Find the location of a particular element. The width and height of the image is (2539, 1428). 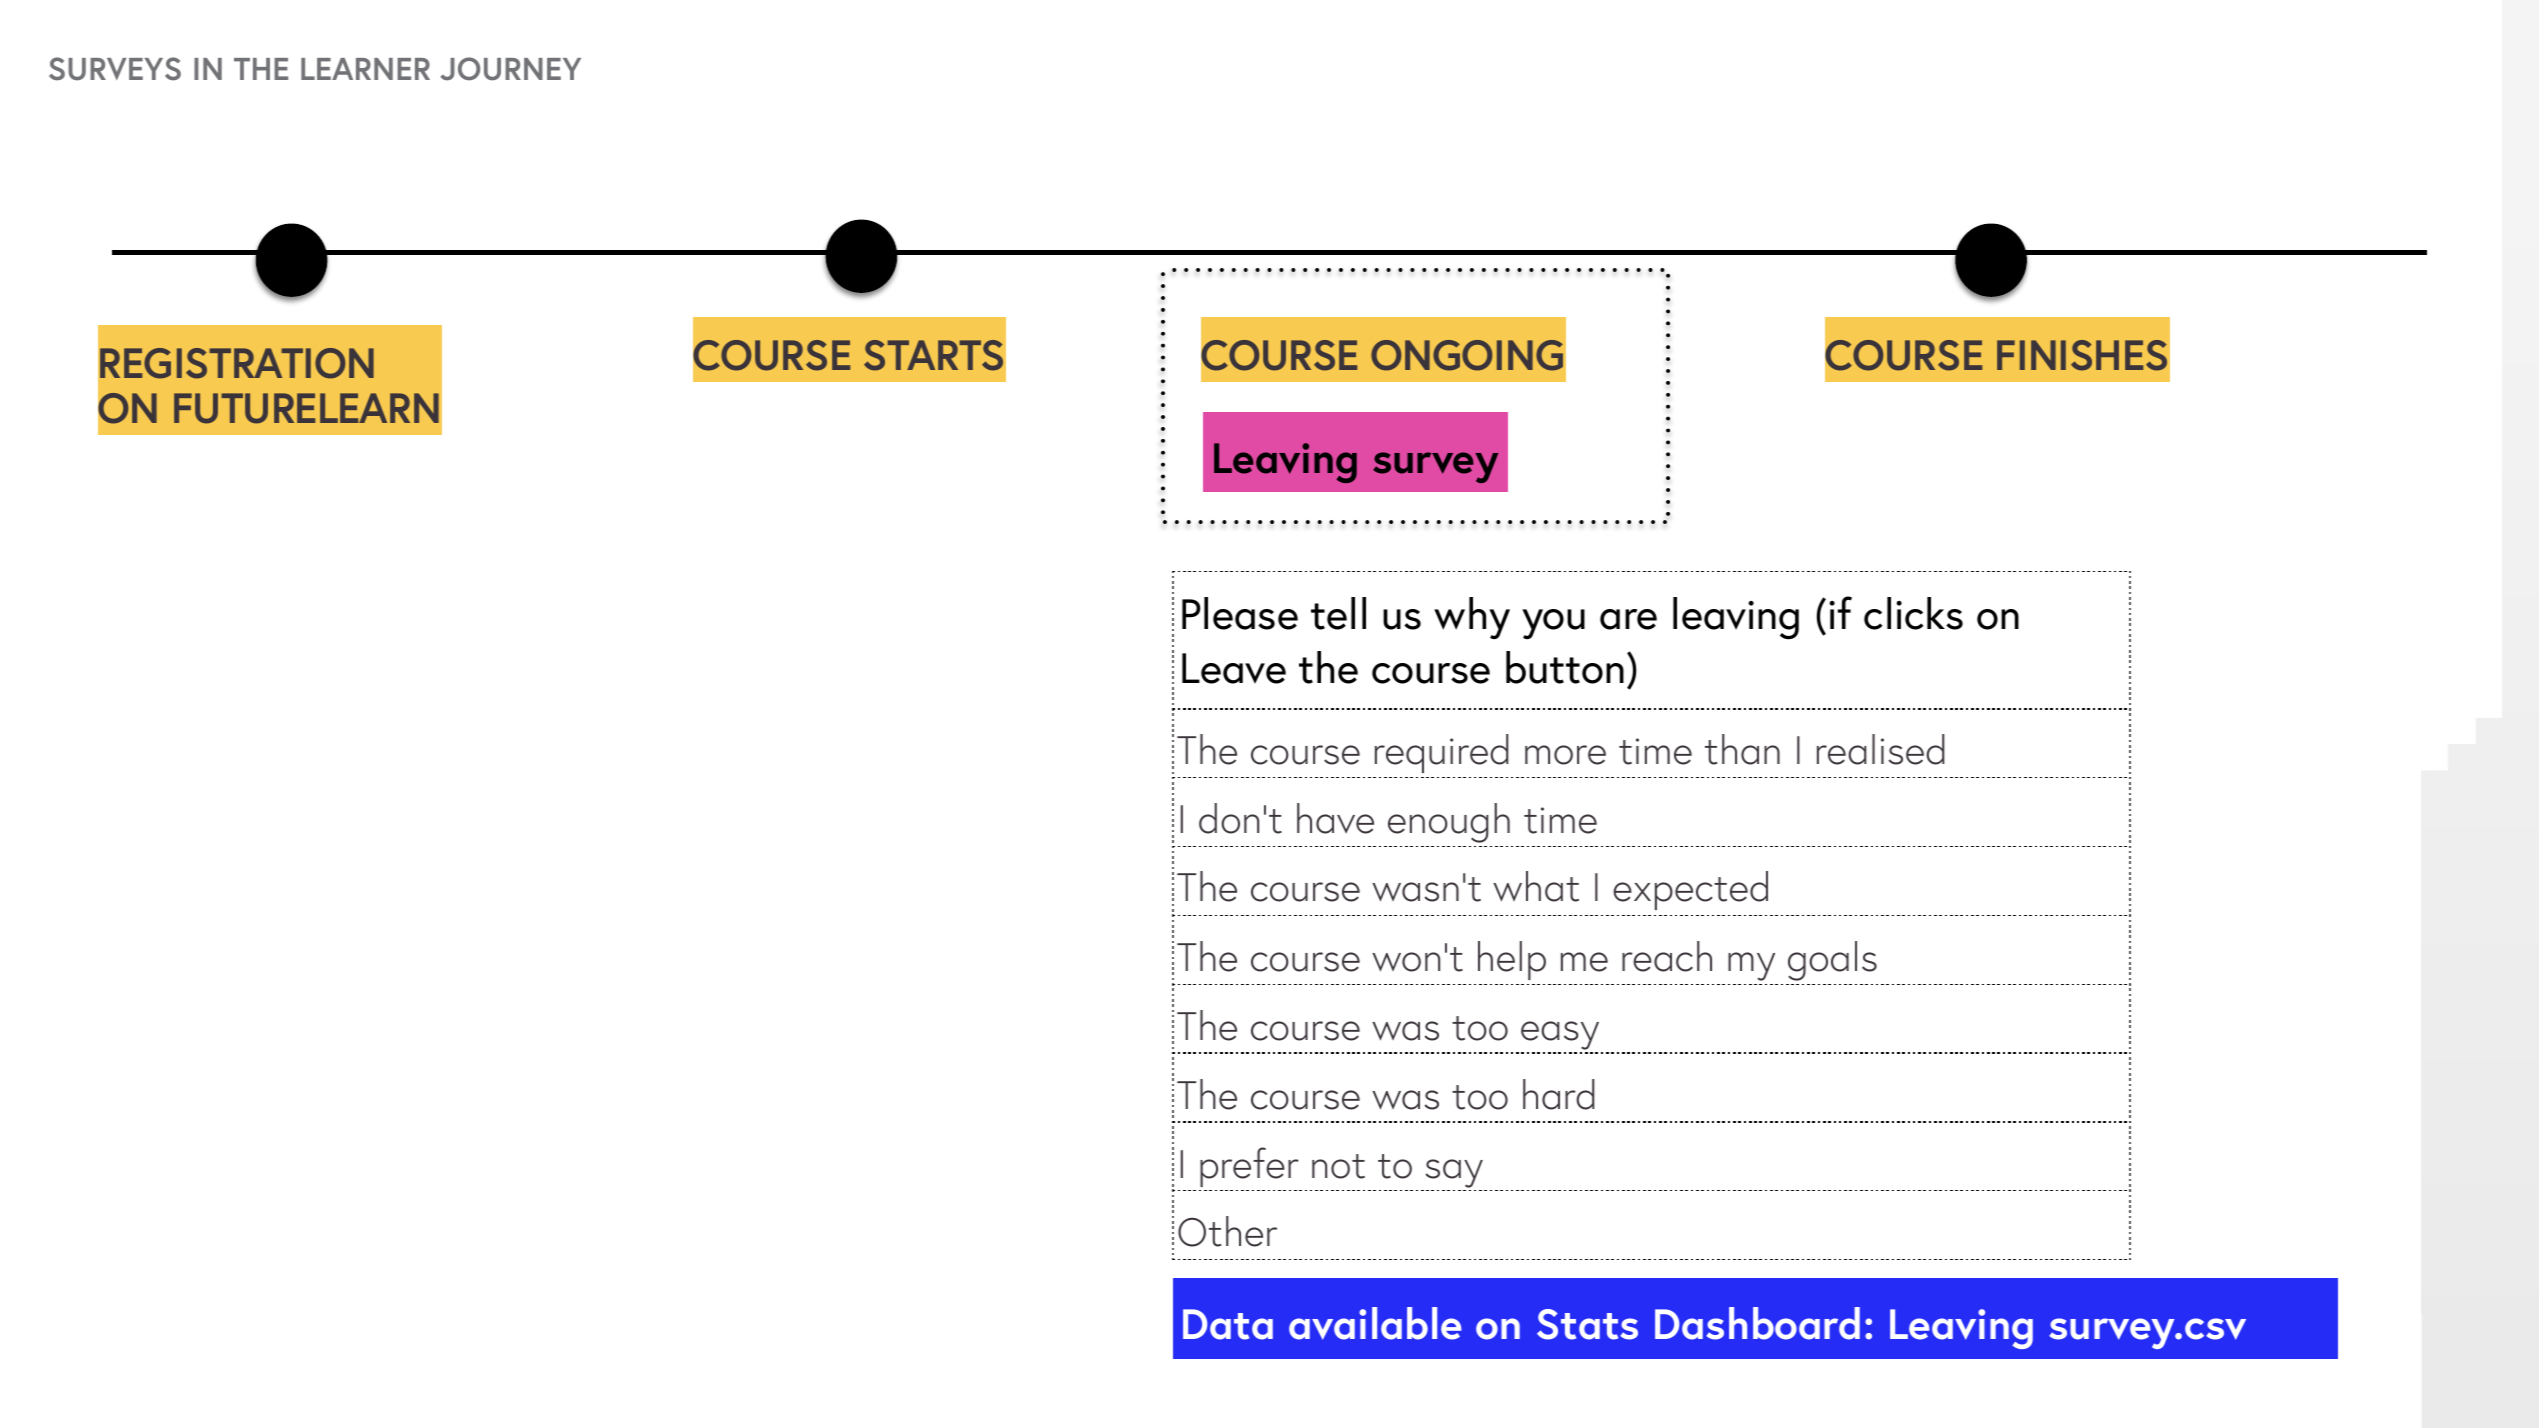

Data is located at coordinates (1228, 1324).
